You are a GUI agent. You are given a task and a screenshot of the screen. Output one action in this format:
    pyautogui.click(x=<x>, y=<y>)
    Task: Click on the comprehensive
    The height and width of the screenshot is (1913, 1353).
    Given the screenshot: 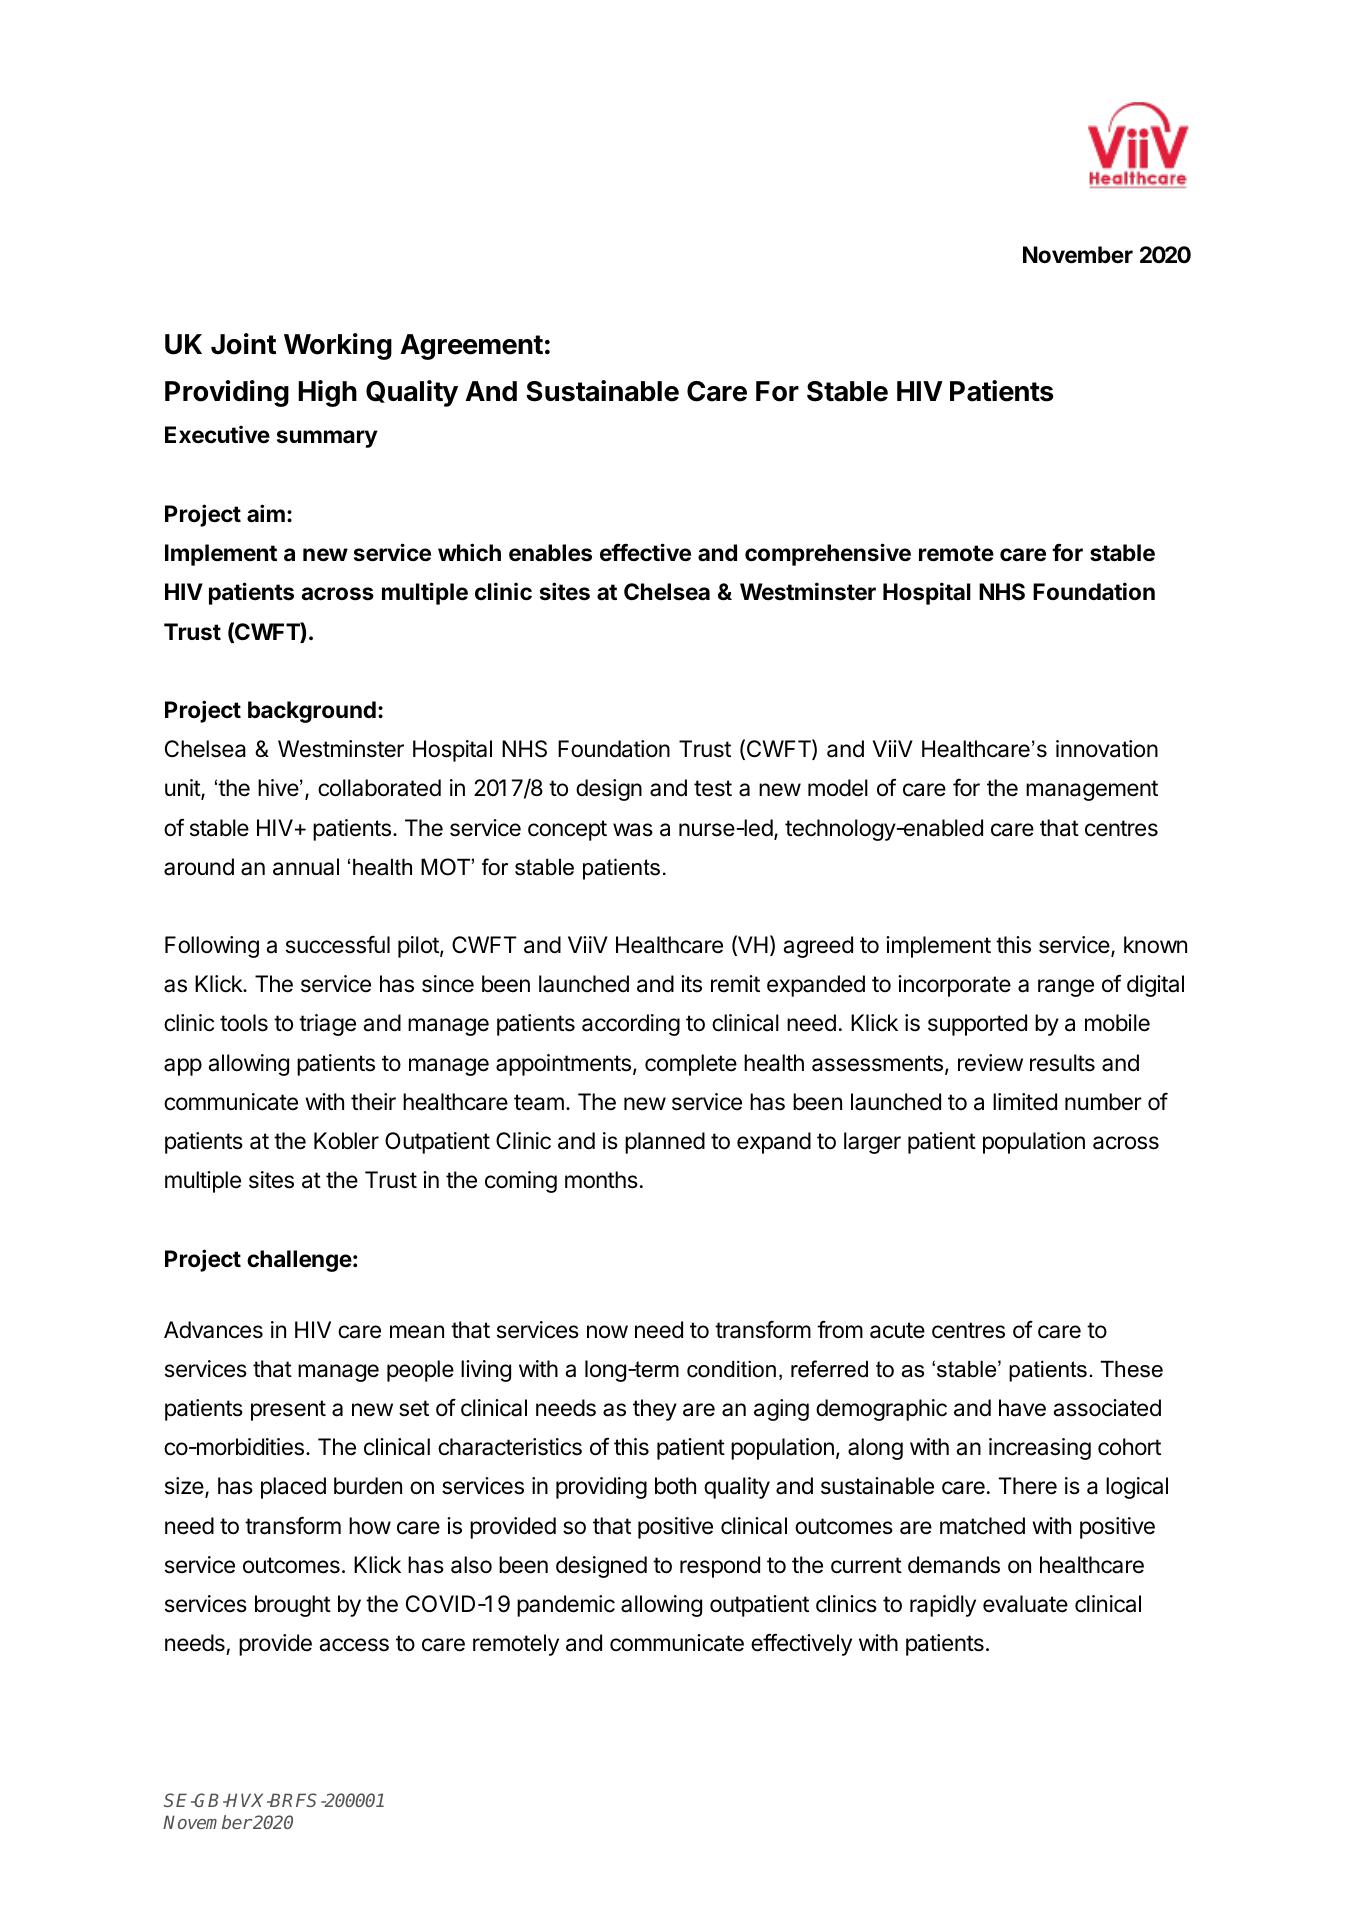 What is the action you would take?
    pyautogui.click(x=828, y=554)
